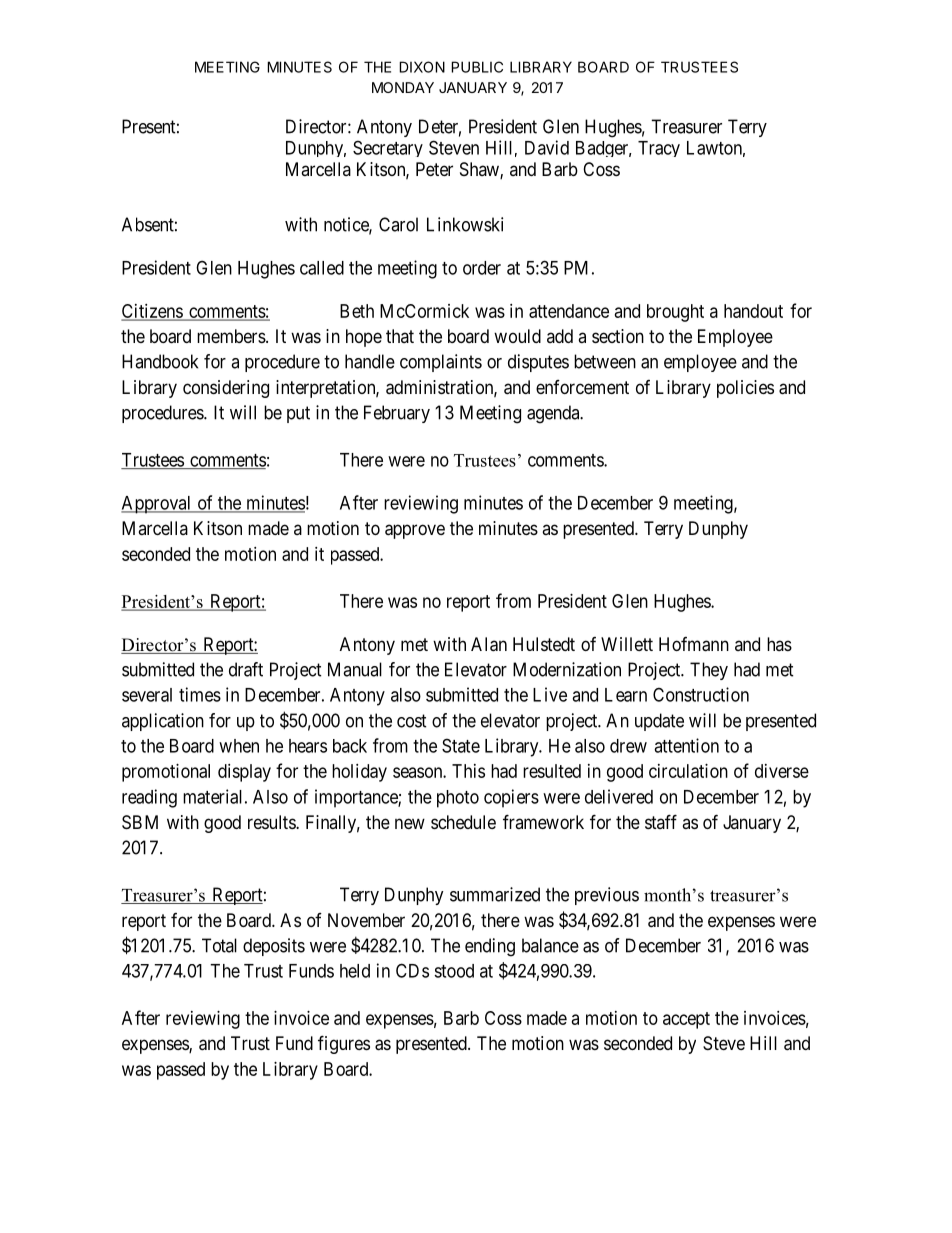  I want to click on stood, so click(454, 971).
